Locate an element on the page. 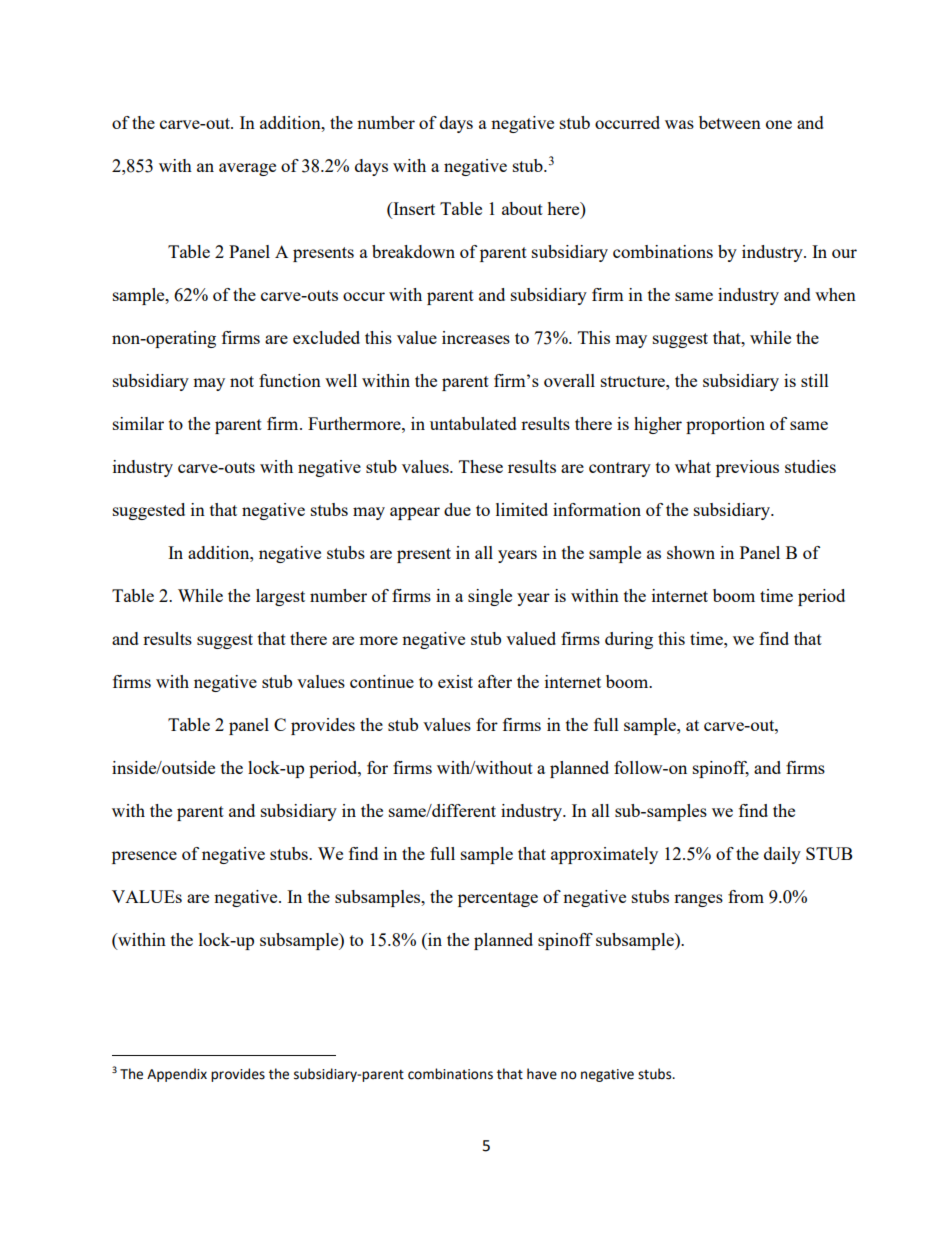  from is located at coordinates (746, 896).
